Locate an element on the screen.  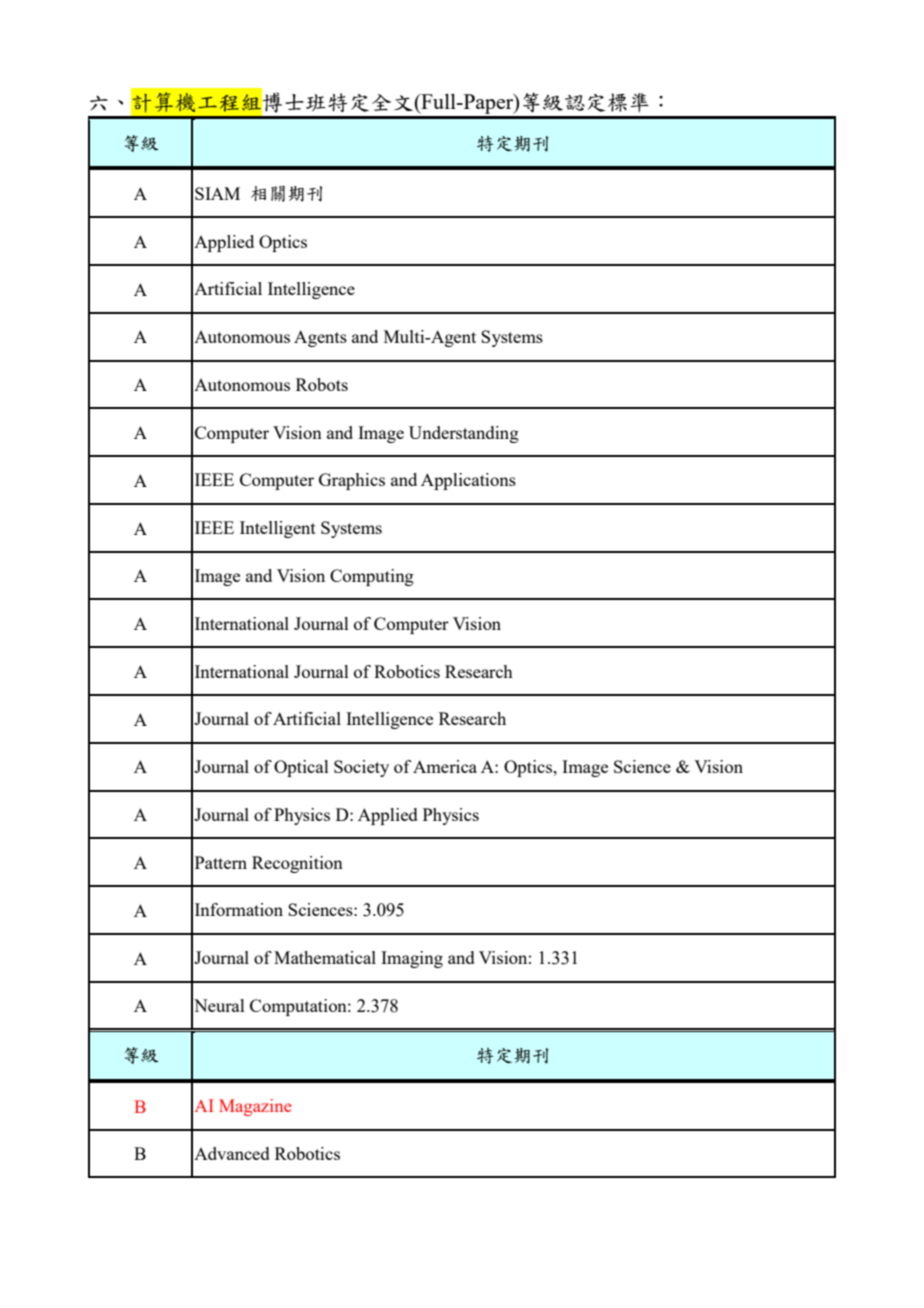
SIAM is located at coordinates (217, 193).
